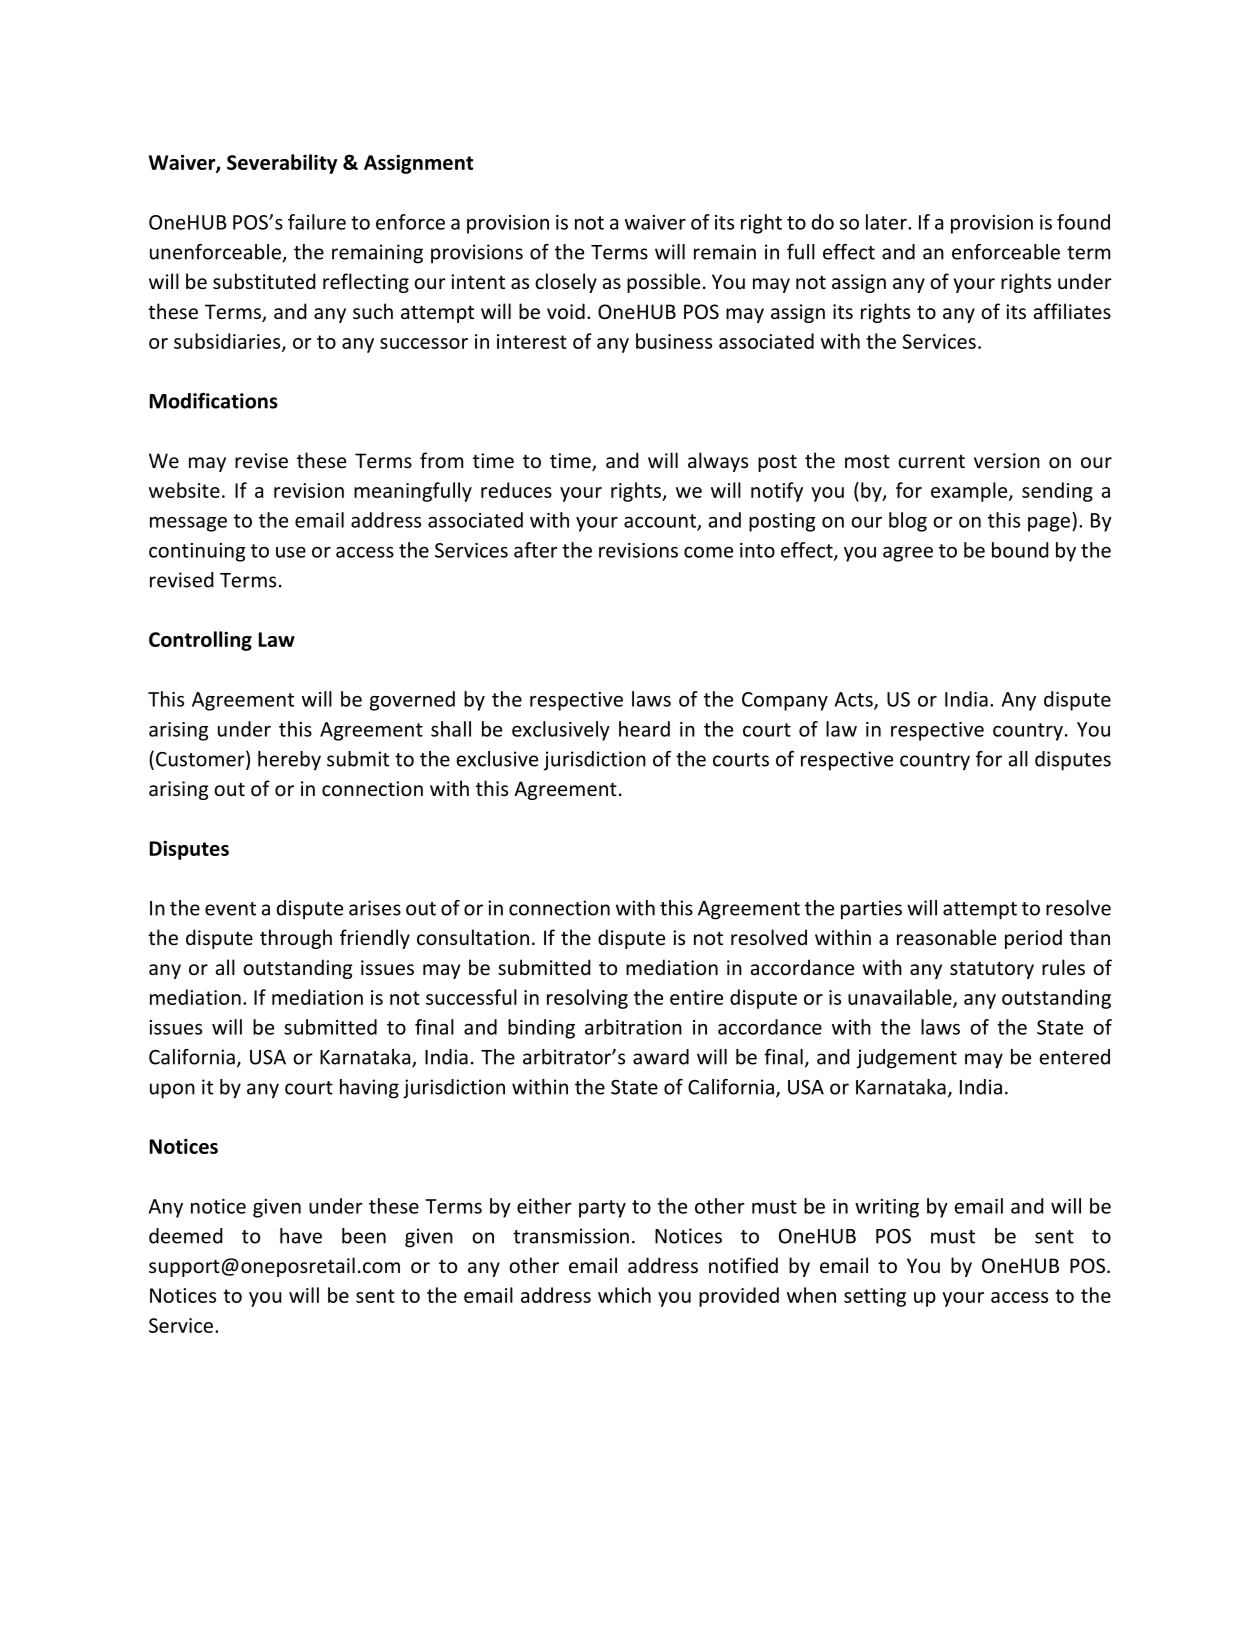 This screenshot has height=1630, width=1260. I want to click on website, so click(184, 490).
